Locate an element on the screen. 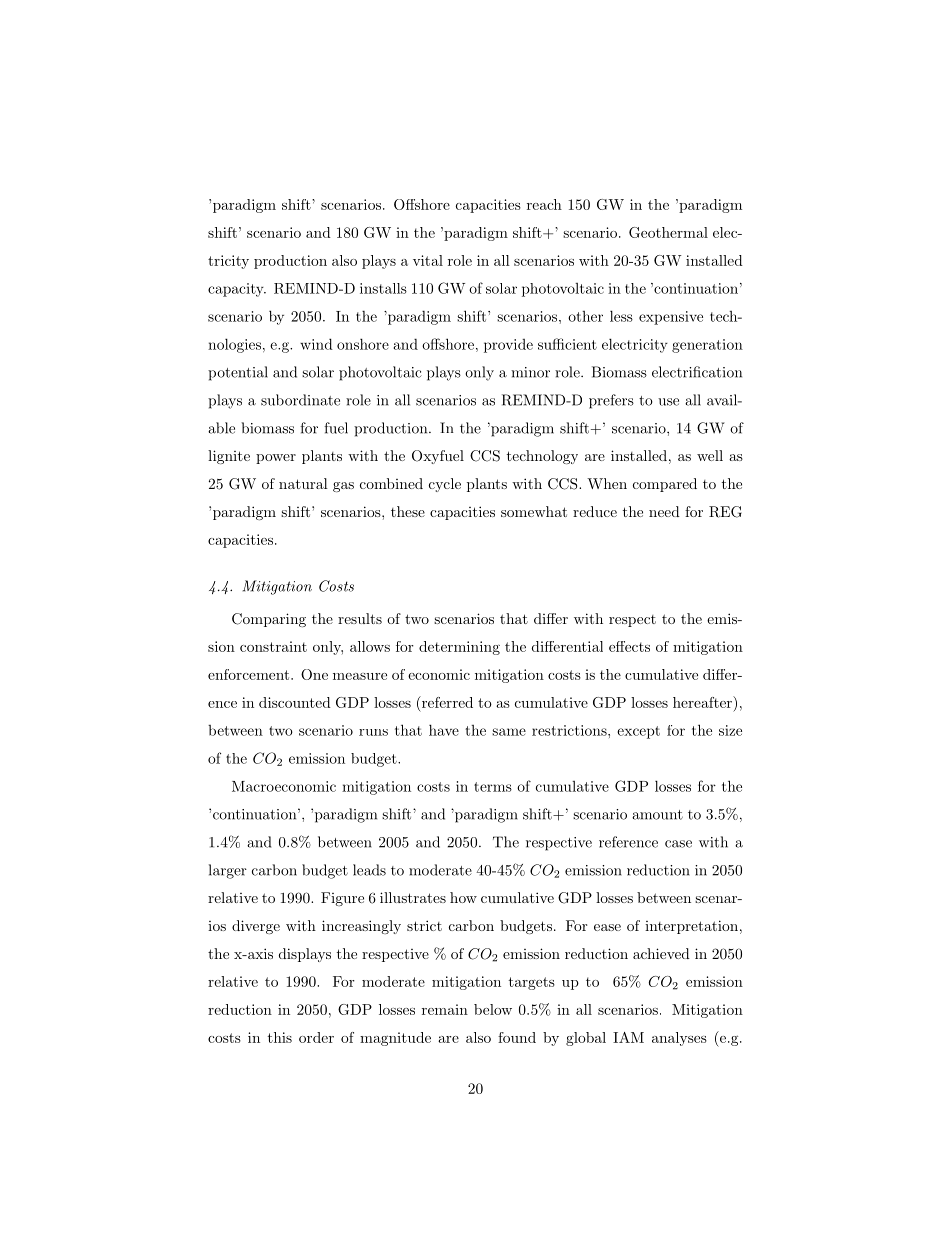 The image size is (952, 1233). this is located at coordinates (280, 1037).
